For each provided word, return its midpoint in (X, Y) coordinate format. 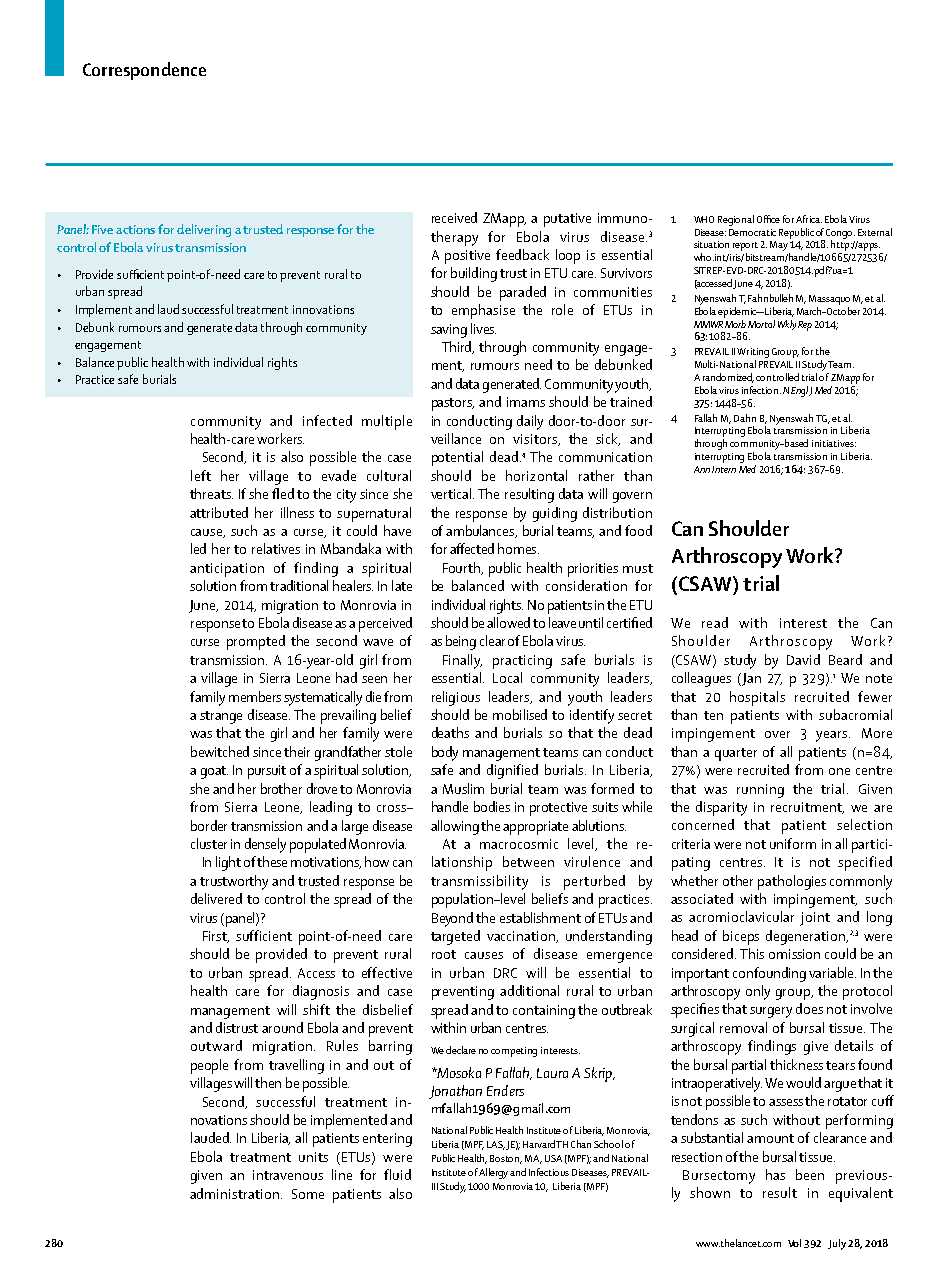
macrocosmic (519, 844)
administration (236, 1193)
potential (457, 458)
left (201, 475)
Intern (724, 469)
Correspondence (144, 71)
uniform (793, 843)
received (454, 217)
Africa (809, 219)
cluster (209, 843)
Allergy (493, 1173)
